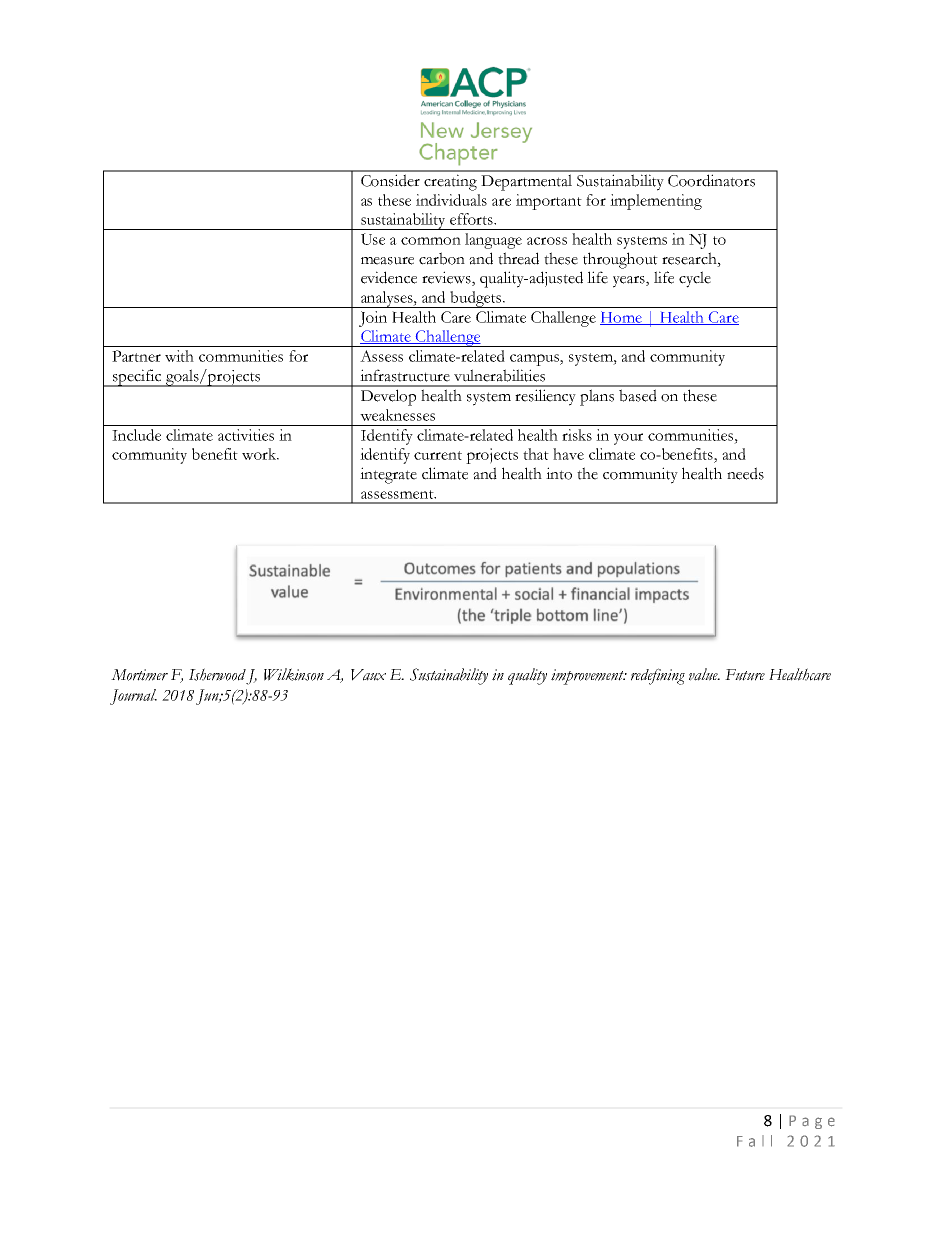 The height and width of the screenshot is (1233, 952). Describe the element at coordinates (597, 397) in the screenshot. I see `plans` at that location.
